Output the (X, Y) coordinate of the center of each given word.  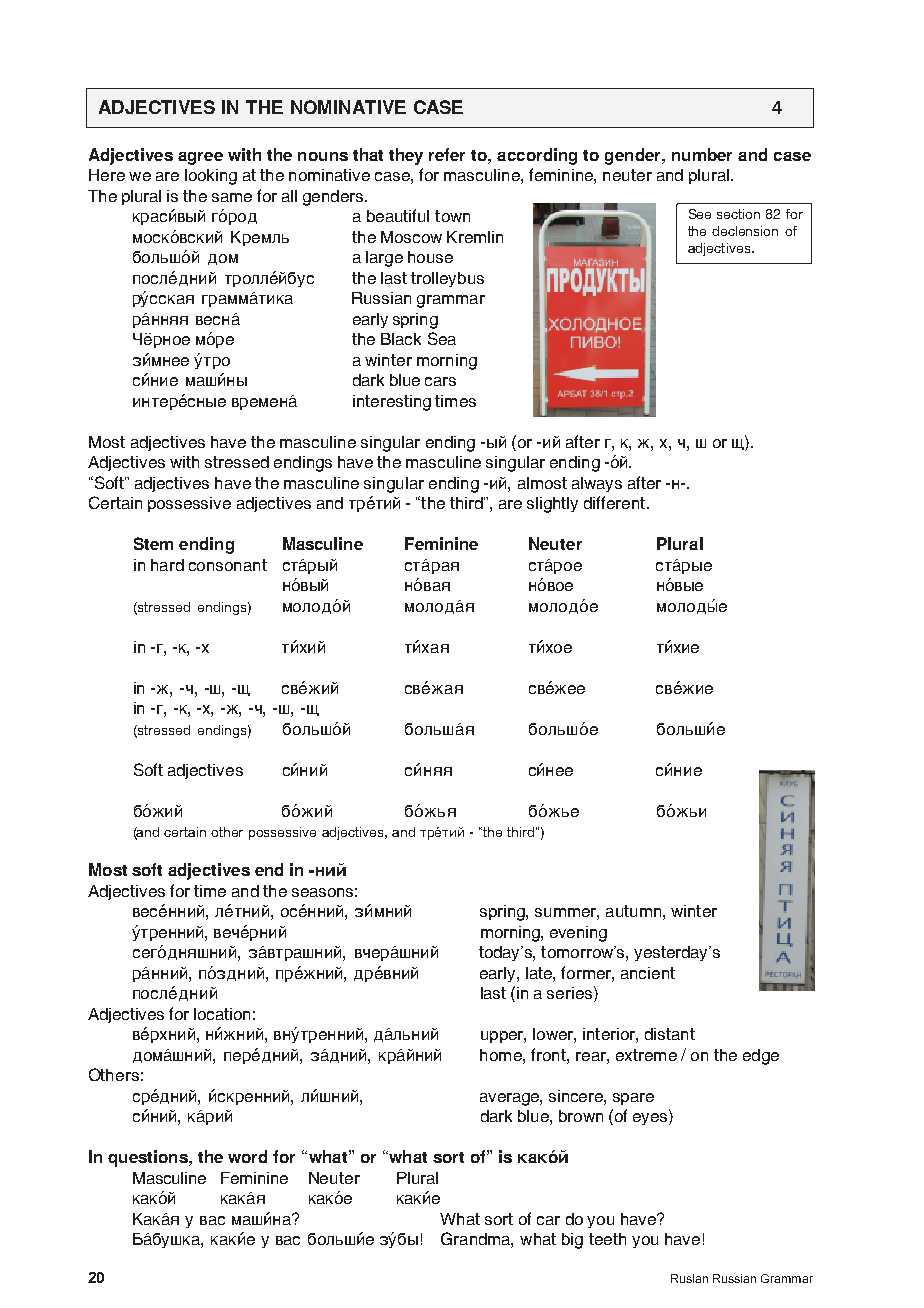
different (616, 502)
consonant (228, 565)
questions (149, 1158)
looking (211, 177)
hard (167, 565)
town (452, 216)
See (700, 214)
